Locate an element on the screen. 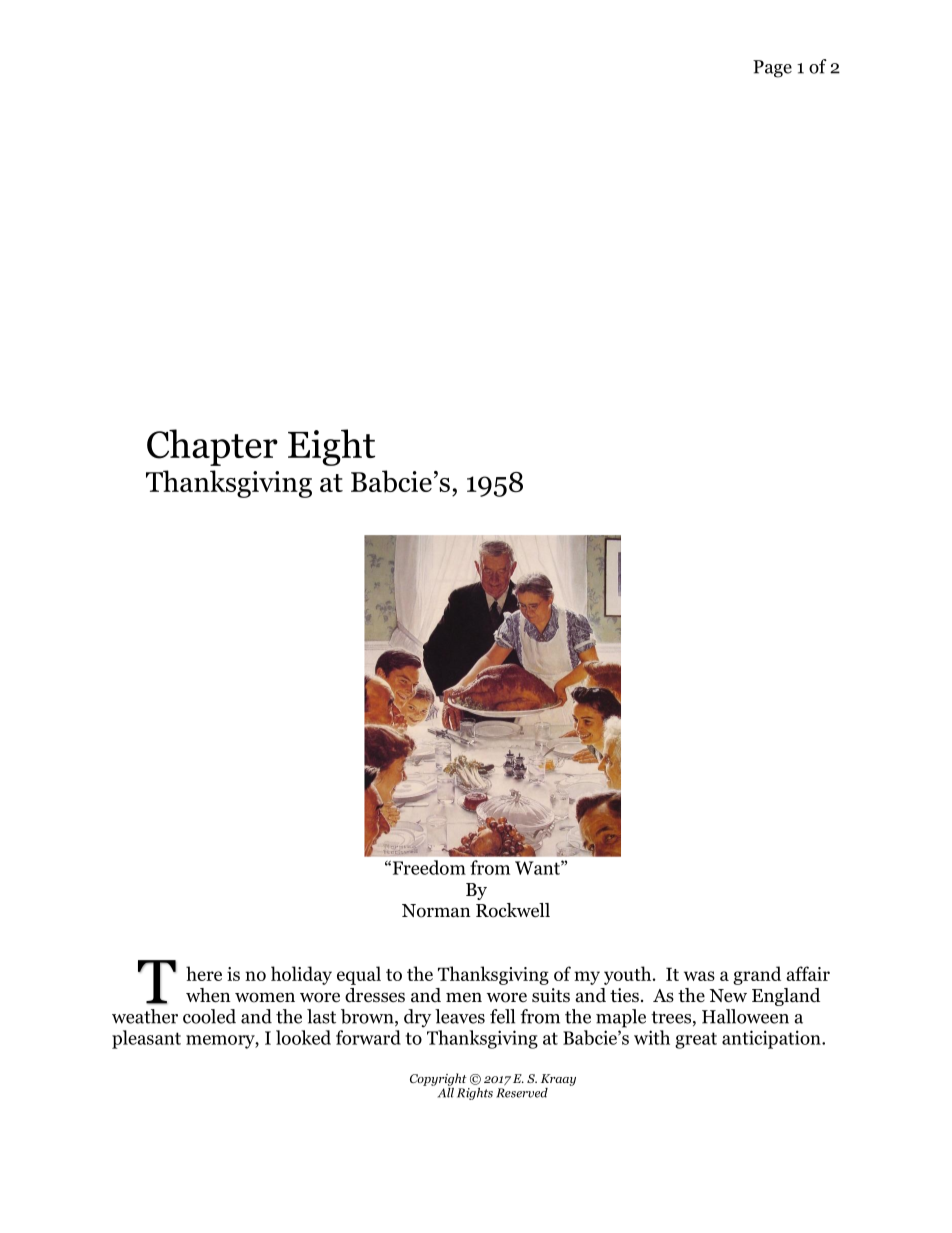 This screenshot has height=1233, width=952. Eight is located at coordinates (331, 447).
